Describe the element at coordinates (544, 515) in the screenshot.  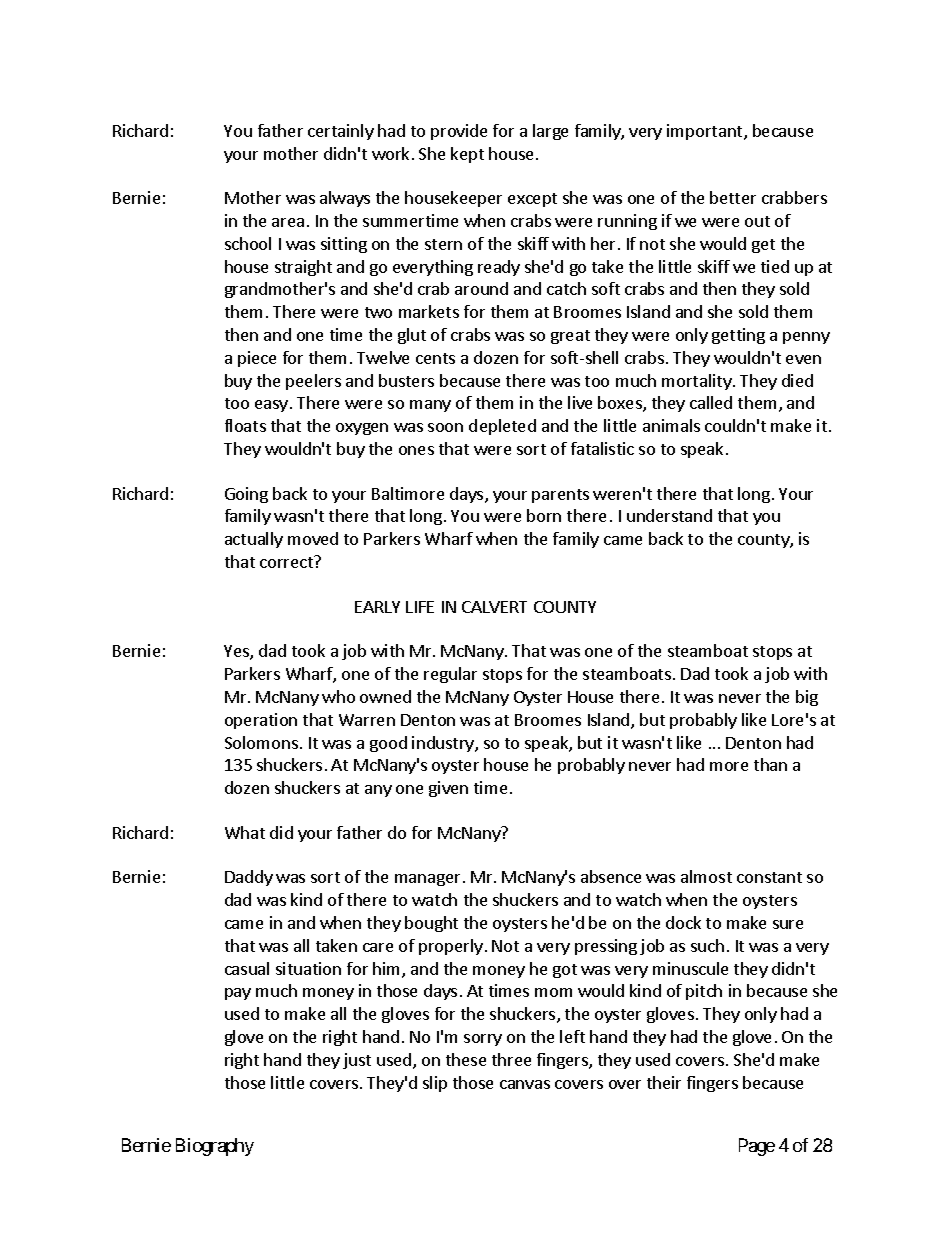
I see `born` at that location.
